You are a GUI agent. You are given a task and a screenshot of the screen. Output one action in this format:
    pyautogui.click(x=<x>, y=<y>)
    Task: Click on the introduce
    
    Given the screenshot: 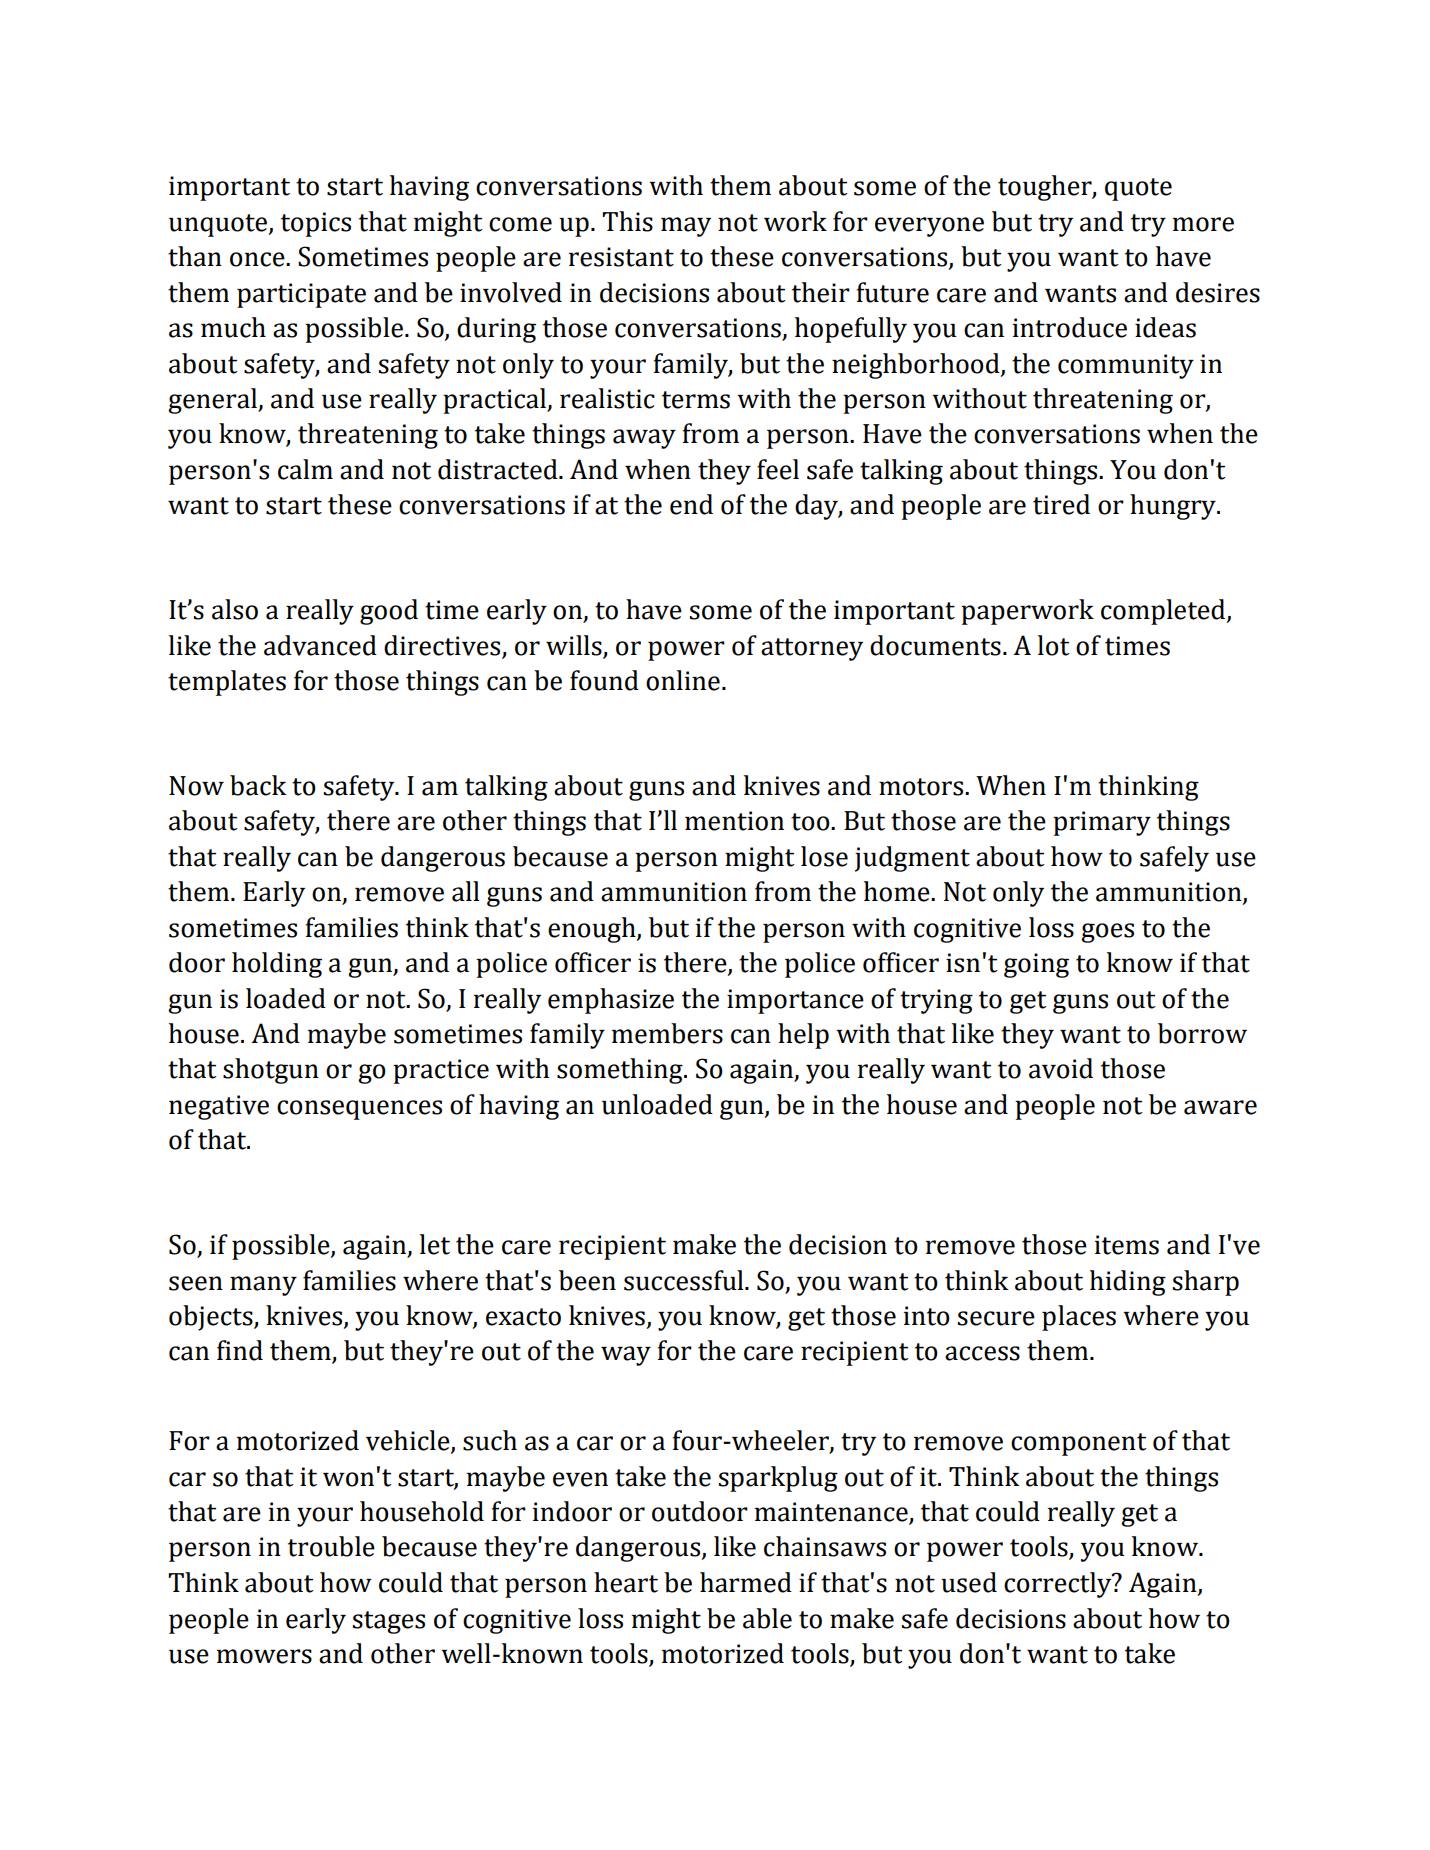 What is the action you would take?
    pyautogui.click(x=1070, y=327)
